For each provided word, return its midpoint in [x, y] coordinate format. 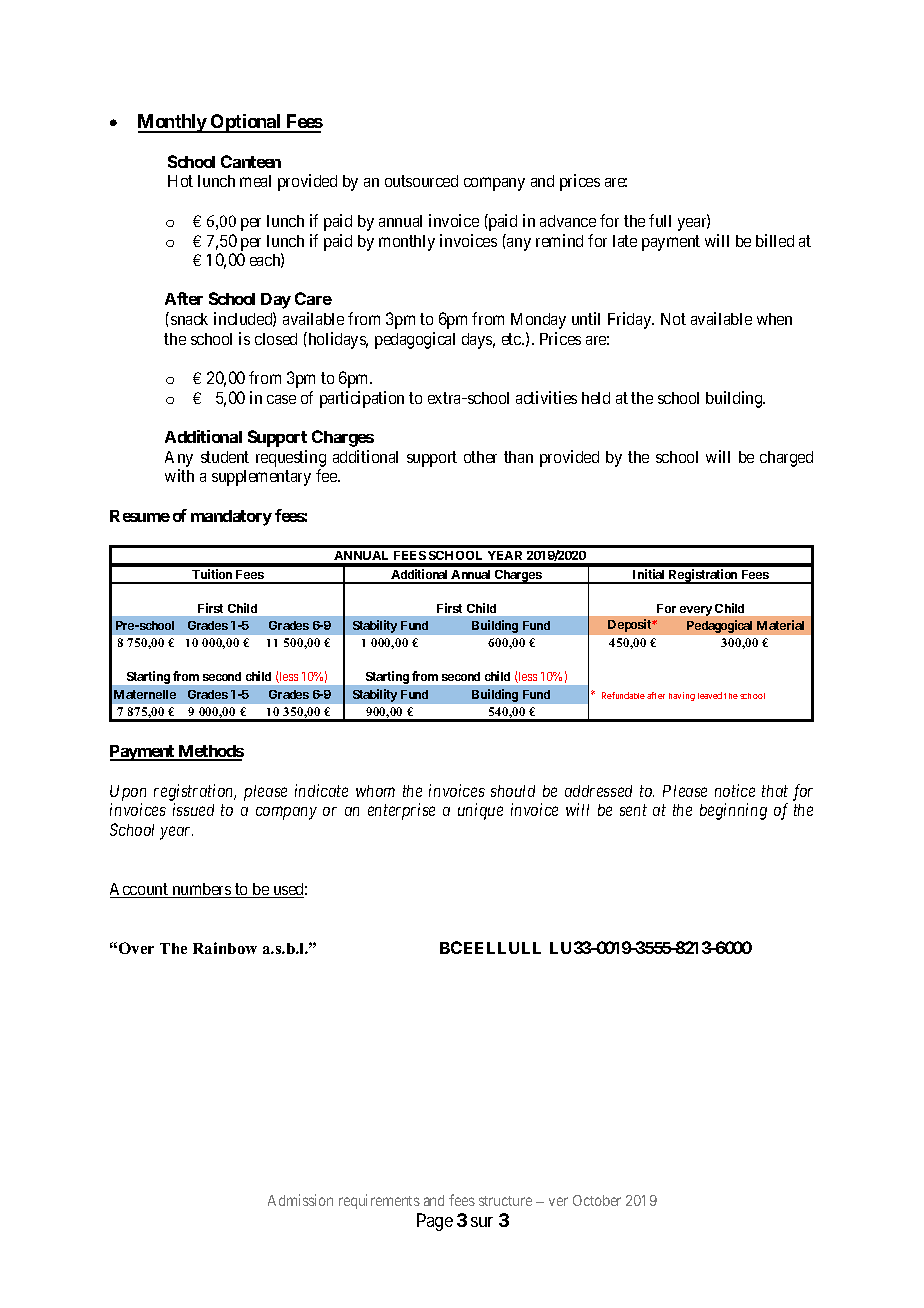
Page [435, 1222]
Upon [128, 793]
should [513, 791]
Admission [300, 1200]
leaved [710, 695]
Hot [180, 181]
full [660, 220]
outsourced [421, 181]
